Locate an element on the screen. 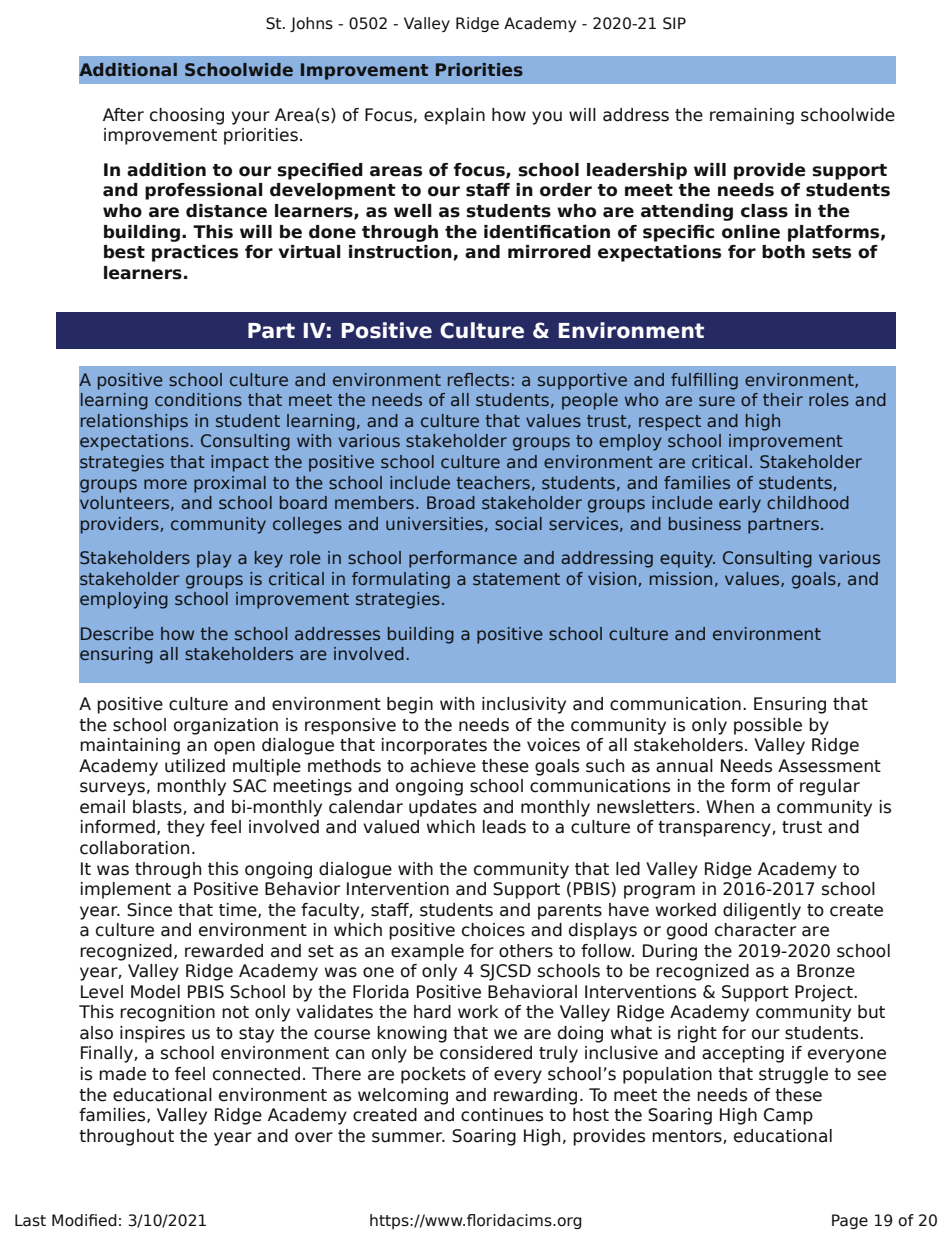  remaining is located at coordinates (752, 116).
